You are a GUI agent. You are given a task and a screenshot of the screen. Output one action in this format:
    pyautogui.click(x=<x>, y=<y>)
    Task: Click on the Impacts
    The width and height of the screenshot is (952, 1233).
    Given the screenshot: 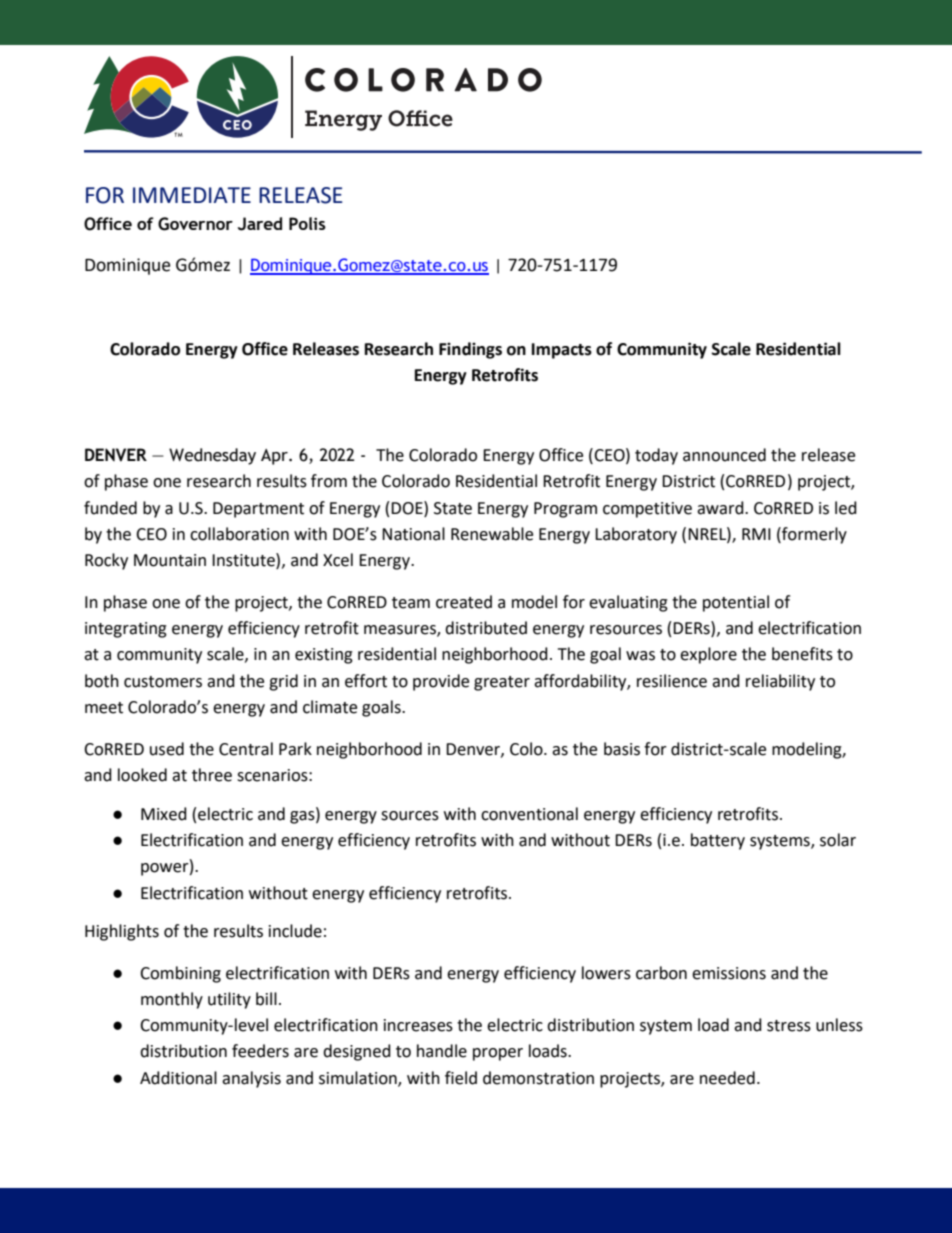 What is the action you would take?
    pyautogui.click(x=562, y=351)
